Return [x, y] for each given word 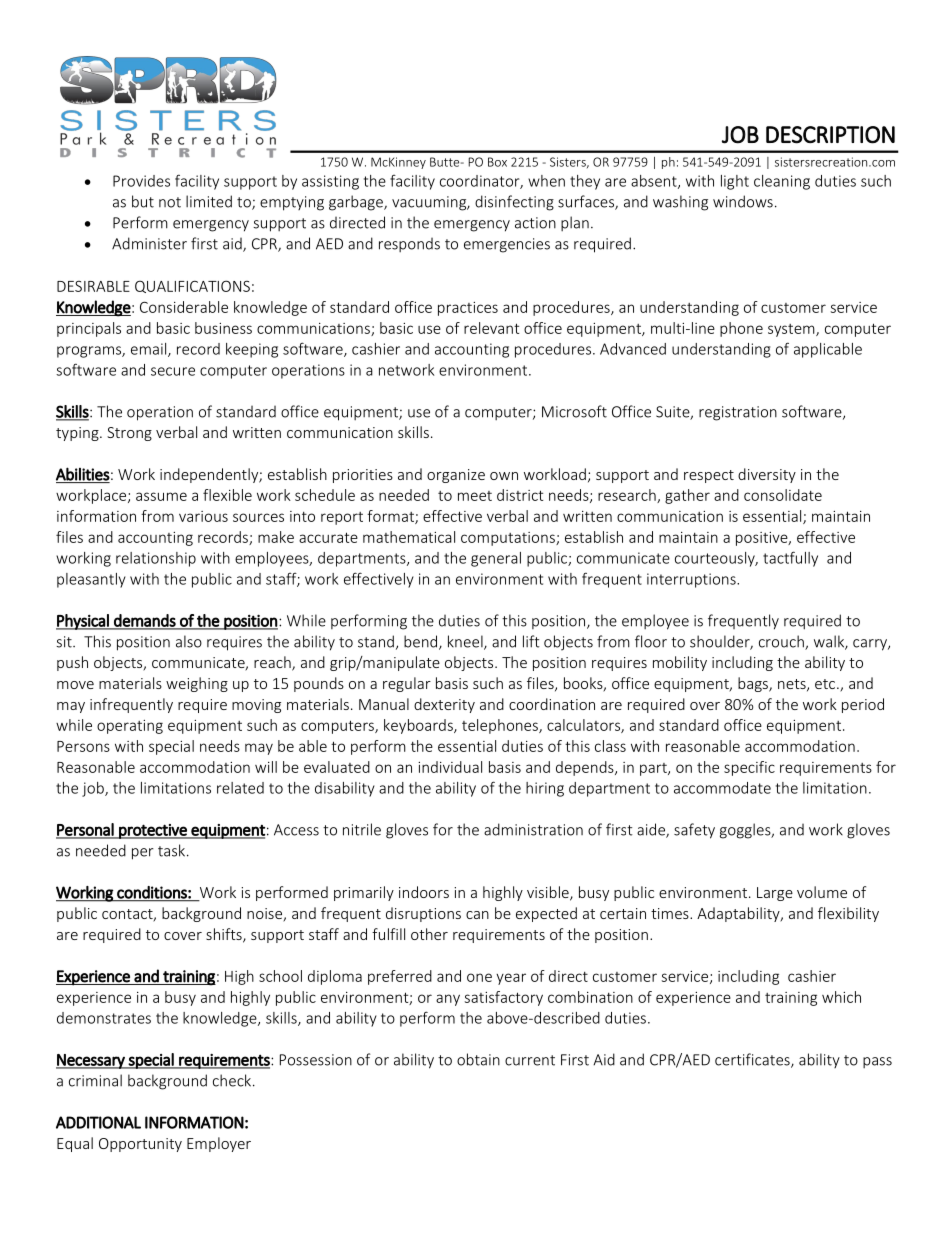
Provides [141, 181]
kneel [466, 642]
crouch [782, 642]
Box [497, 162]
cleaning [782, 182]
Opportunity [140, 1145]
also [189, 641]
